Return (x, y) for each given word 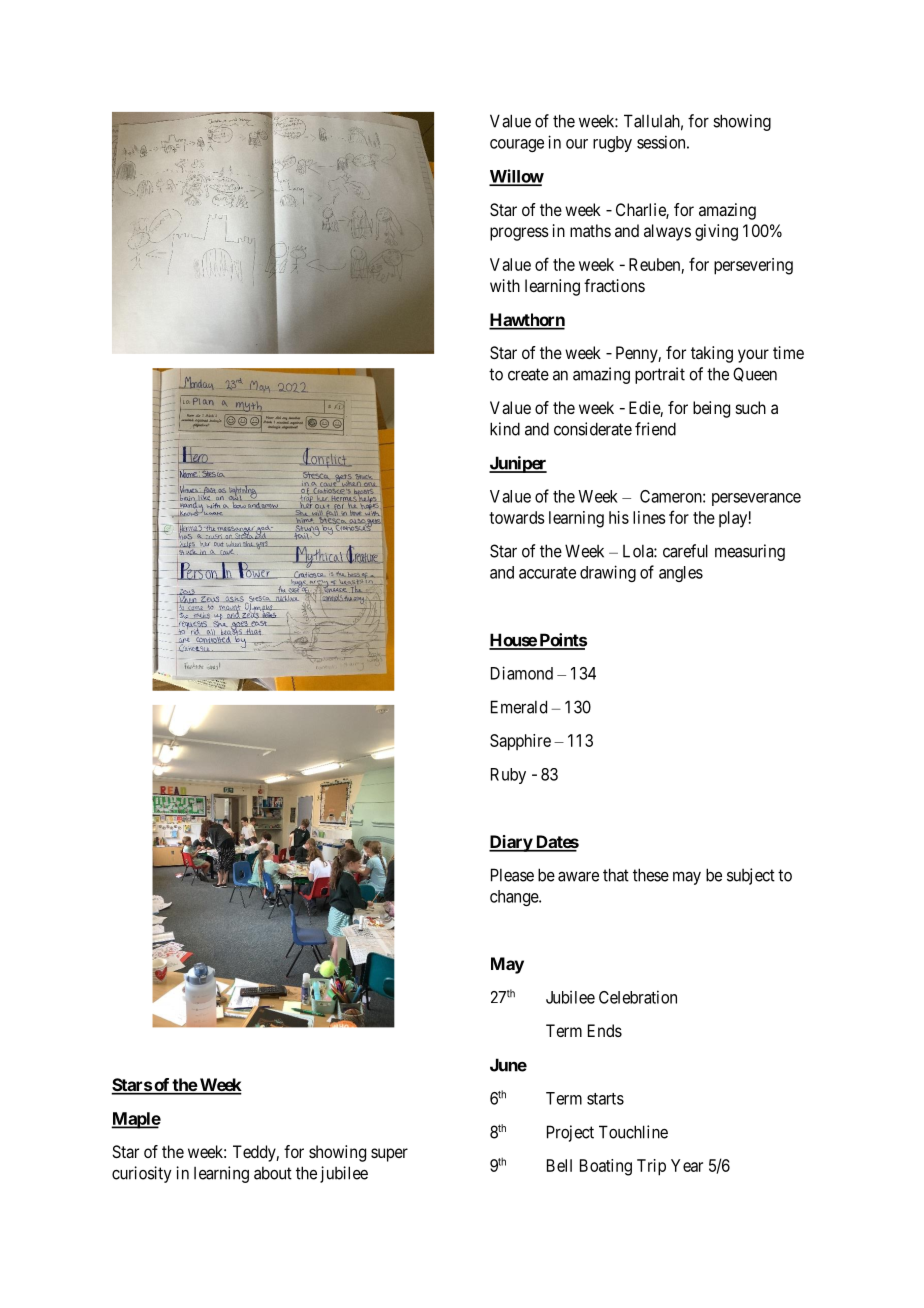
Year (687, 1165)
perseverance (756, 499)
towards (517, 517)
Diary (511, 843)
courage (517, 145)
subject (751, 876)
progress (519, 234)
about (273, 1173)
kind (505, 429)
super (389, 1155)
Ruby (508, 776)
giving (716, 232)
